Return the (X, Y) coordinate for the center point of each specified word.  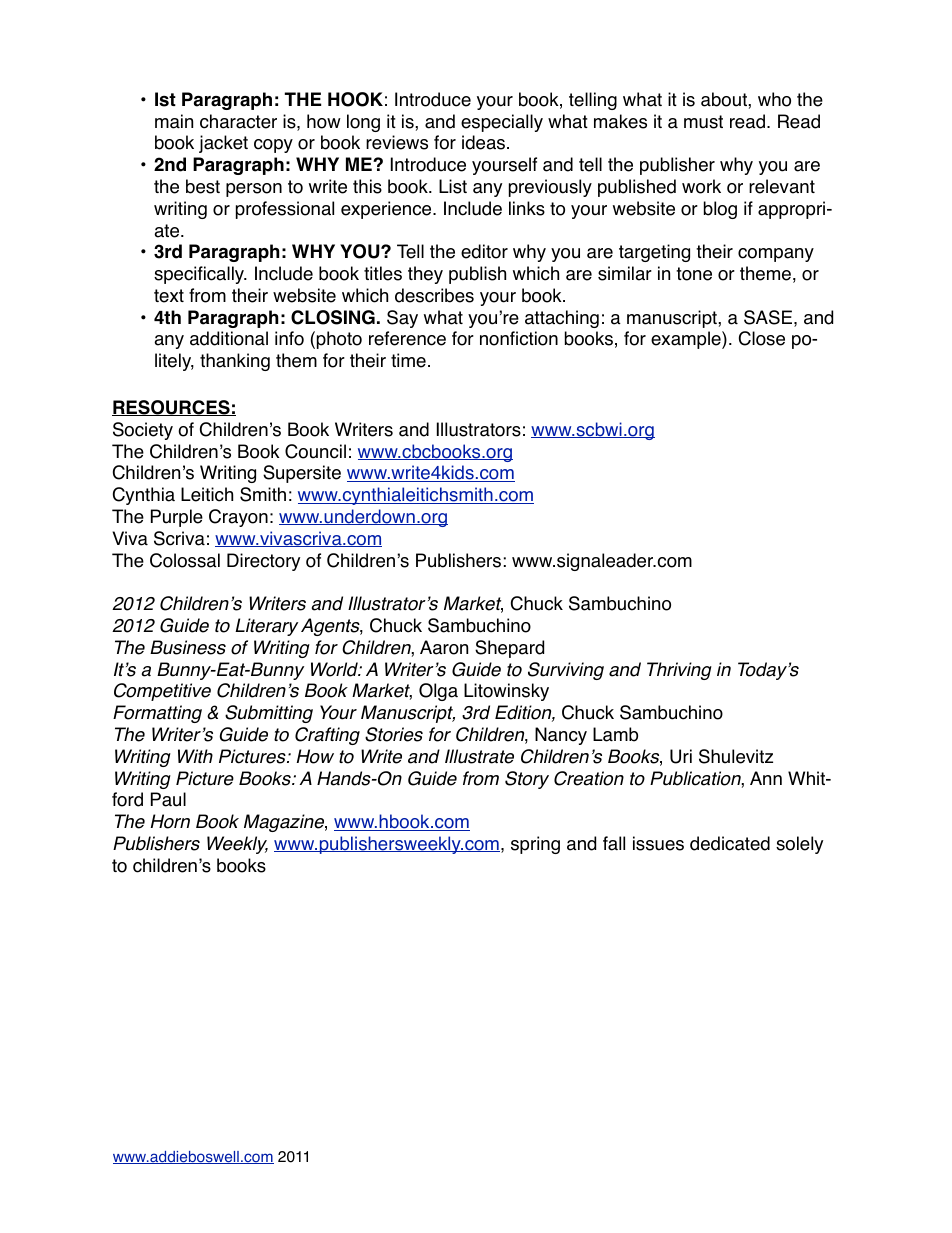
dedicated (730, 843)
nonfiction (519, 338)
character (238, 121)
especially (502, 123)
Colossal (185, 560)
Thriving (679, 671)
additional (229, 338)
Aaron (444, 647)
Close (762, 338)
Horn (170, 821)
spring (535, 845)
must (703, 122)
